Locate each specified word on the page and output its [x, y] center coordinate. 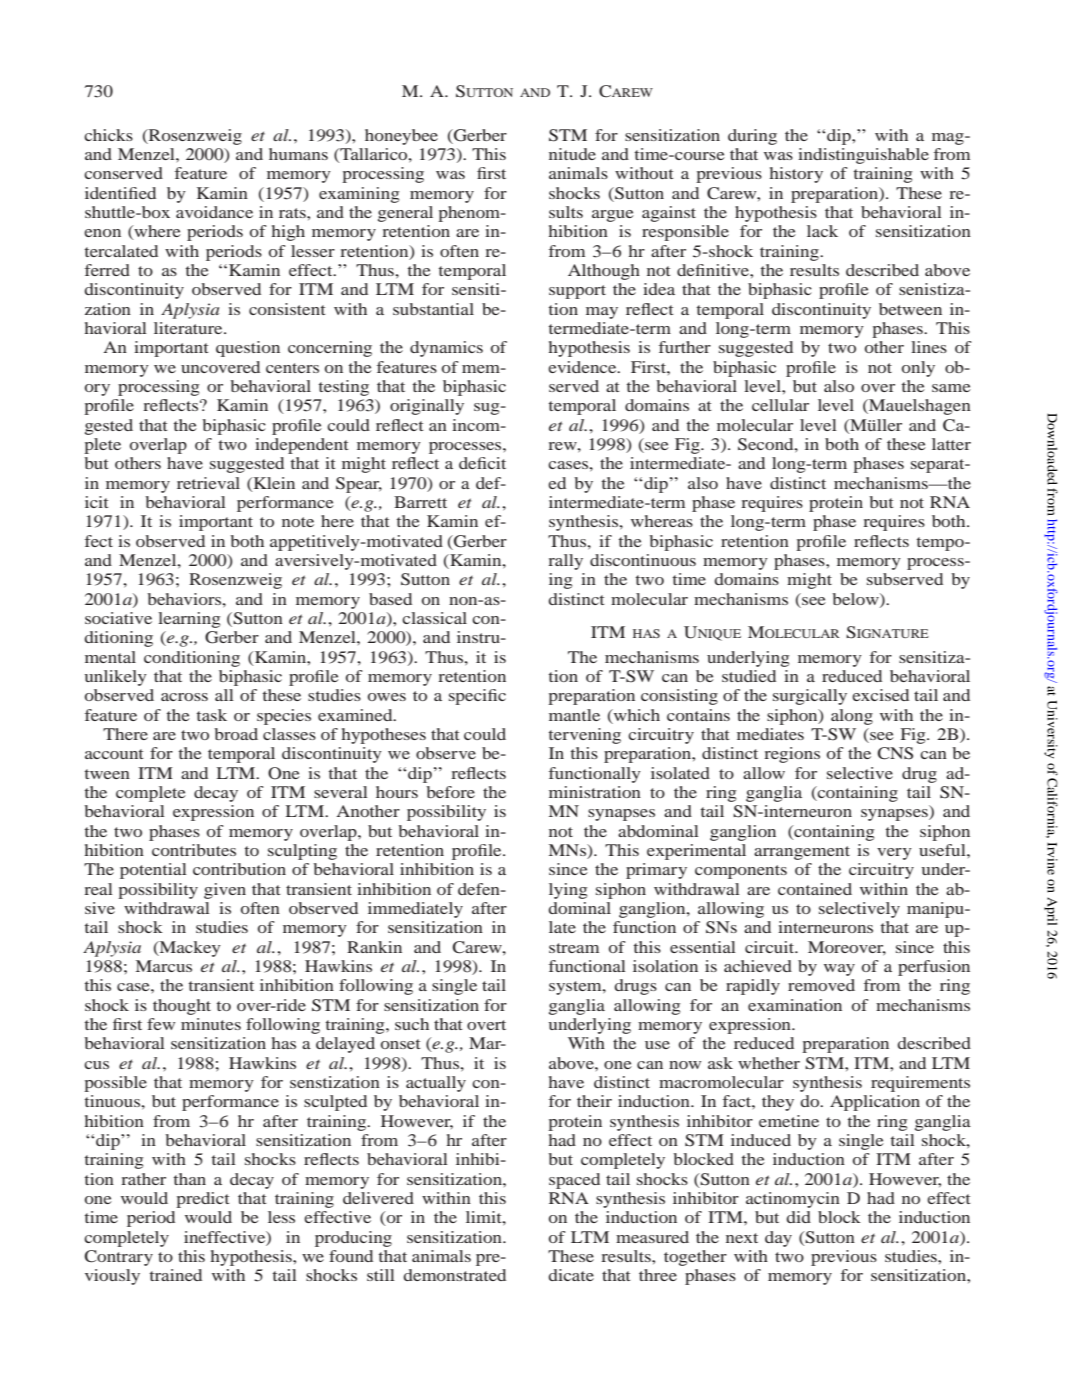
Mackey [189, 949]
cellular [780, 405]
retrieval [208, 483]
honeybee [401, 137]
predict [203, 1200]
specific [477, 697]
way [839, 970]
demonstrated [454, 1275]
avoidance [214, 212]
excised [880, 695]
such [412, 1024]
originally [427, 407]
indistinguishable [863, 156]
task [212, 715]
